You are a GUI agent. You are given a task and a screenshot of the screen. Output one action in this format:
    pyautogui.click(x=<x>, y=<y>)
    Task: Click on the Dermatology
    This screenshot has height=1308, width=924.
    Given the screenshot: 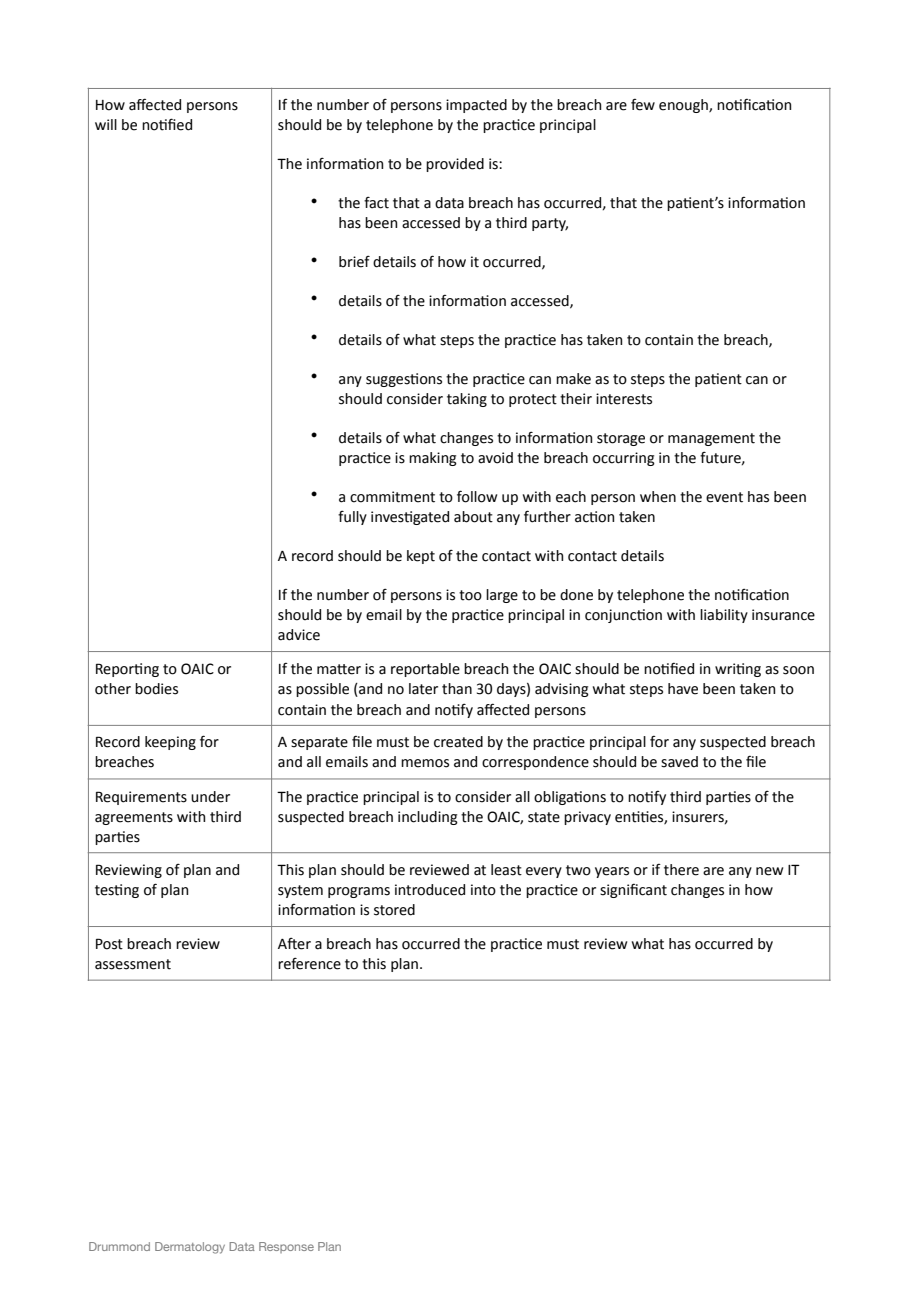 What is the action you would take?
    pyautogui.click(x=190, y=1248)
